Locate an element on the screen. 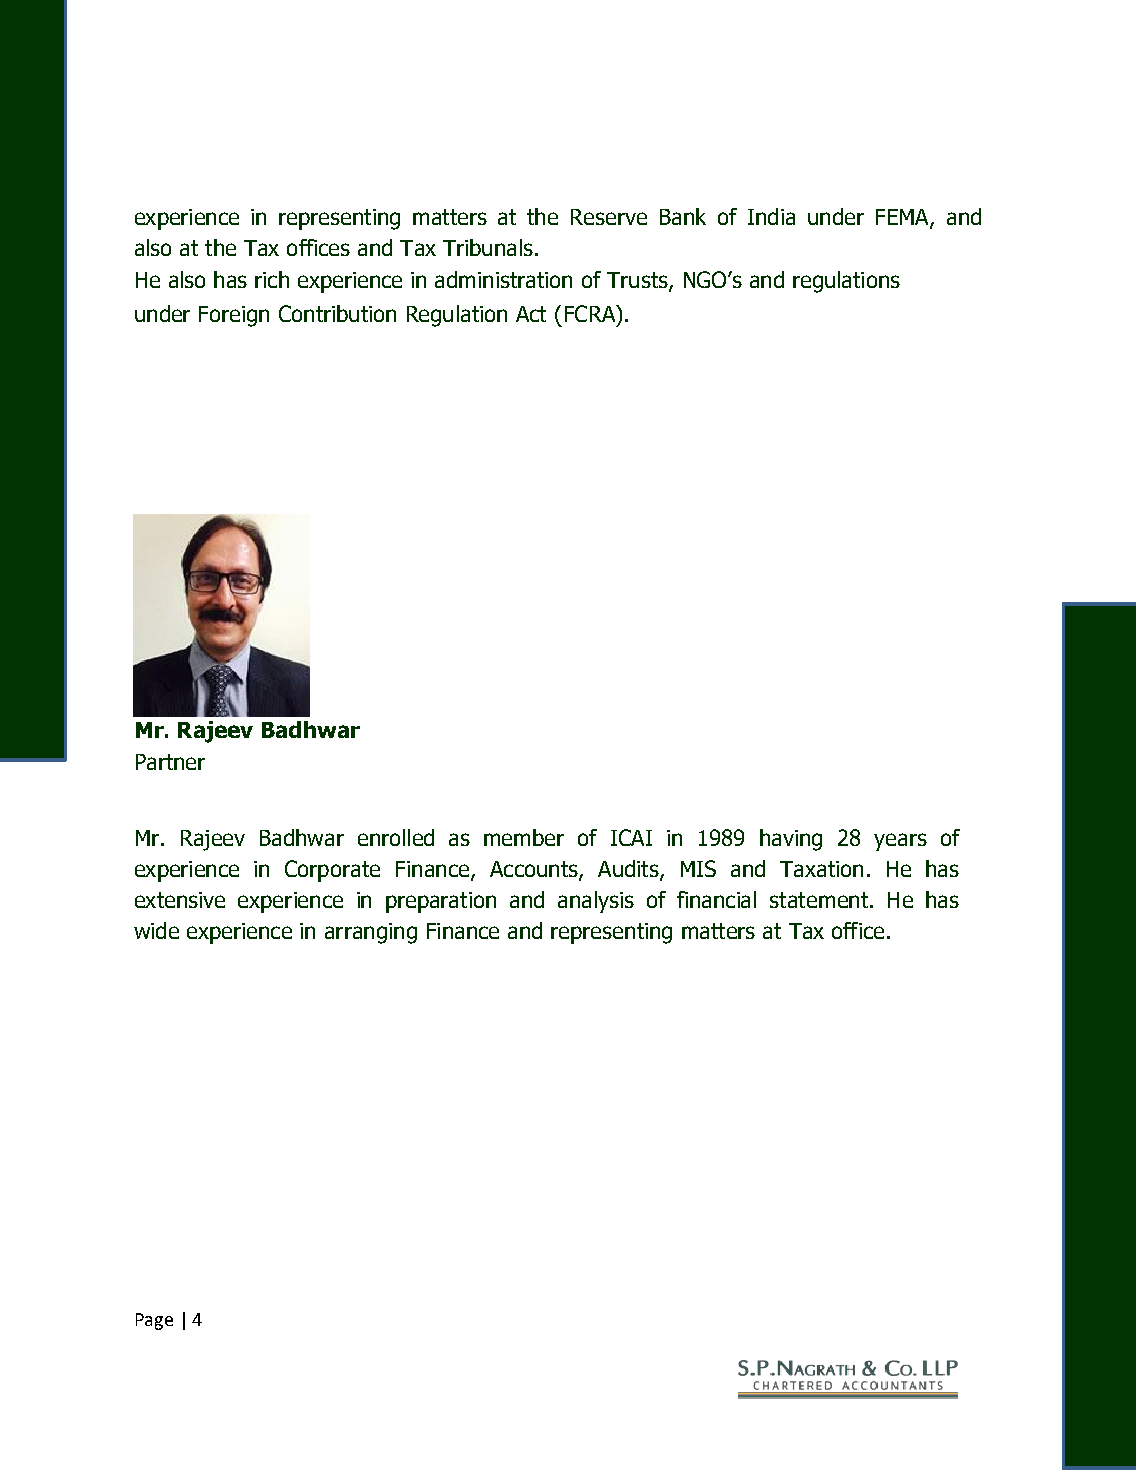 The height and width of the screenshot is (1470, 1136). member is located at coordinates (524, 837).
